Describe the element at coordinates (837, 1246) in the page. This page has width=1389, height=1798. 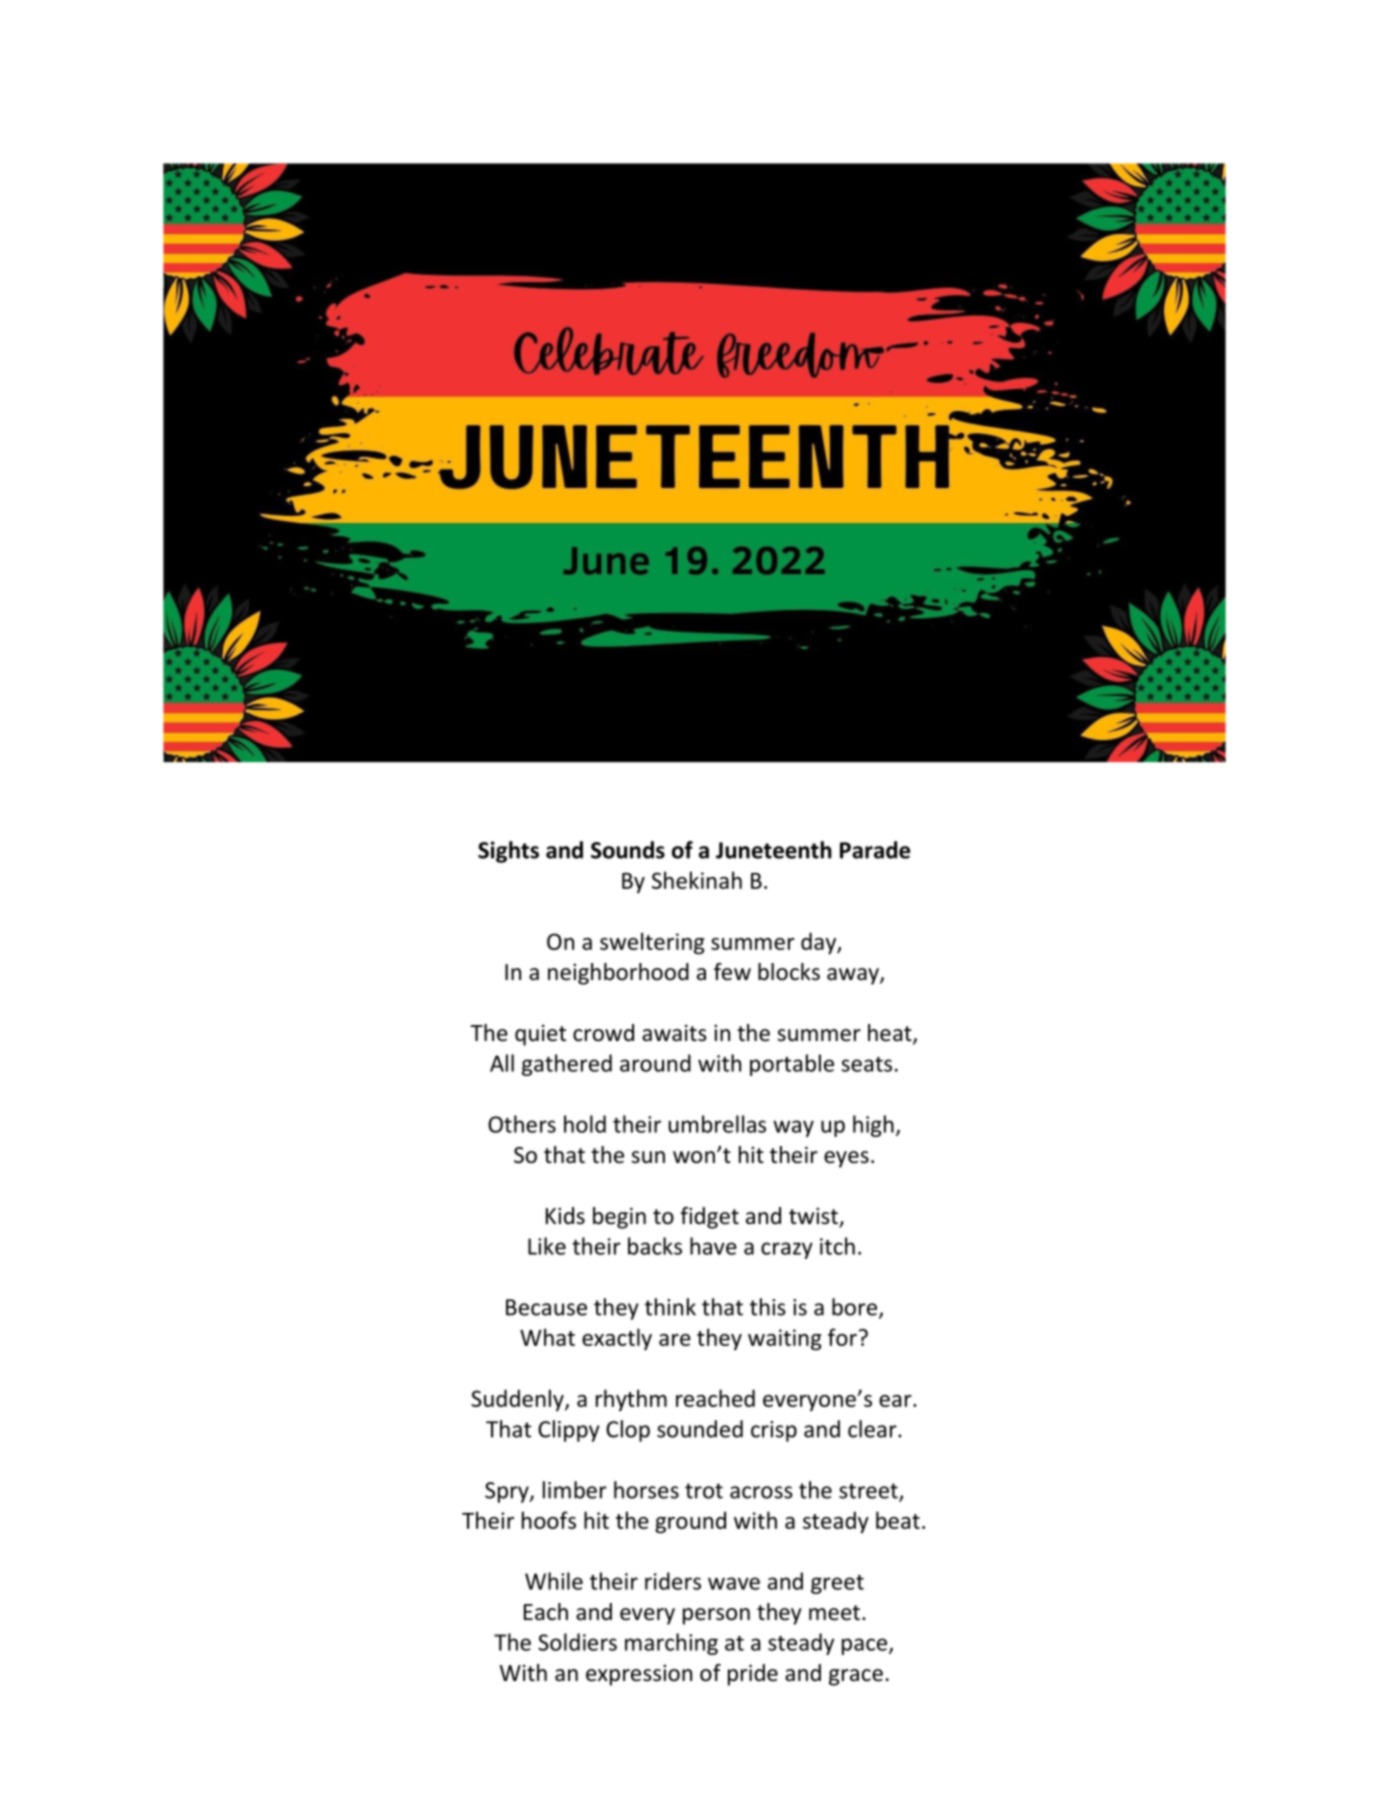
I see `itch` at that location.
